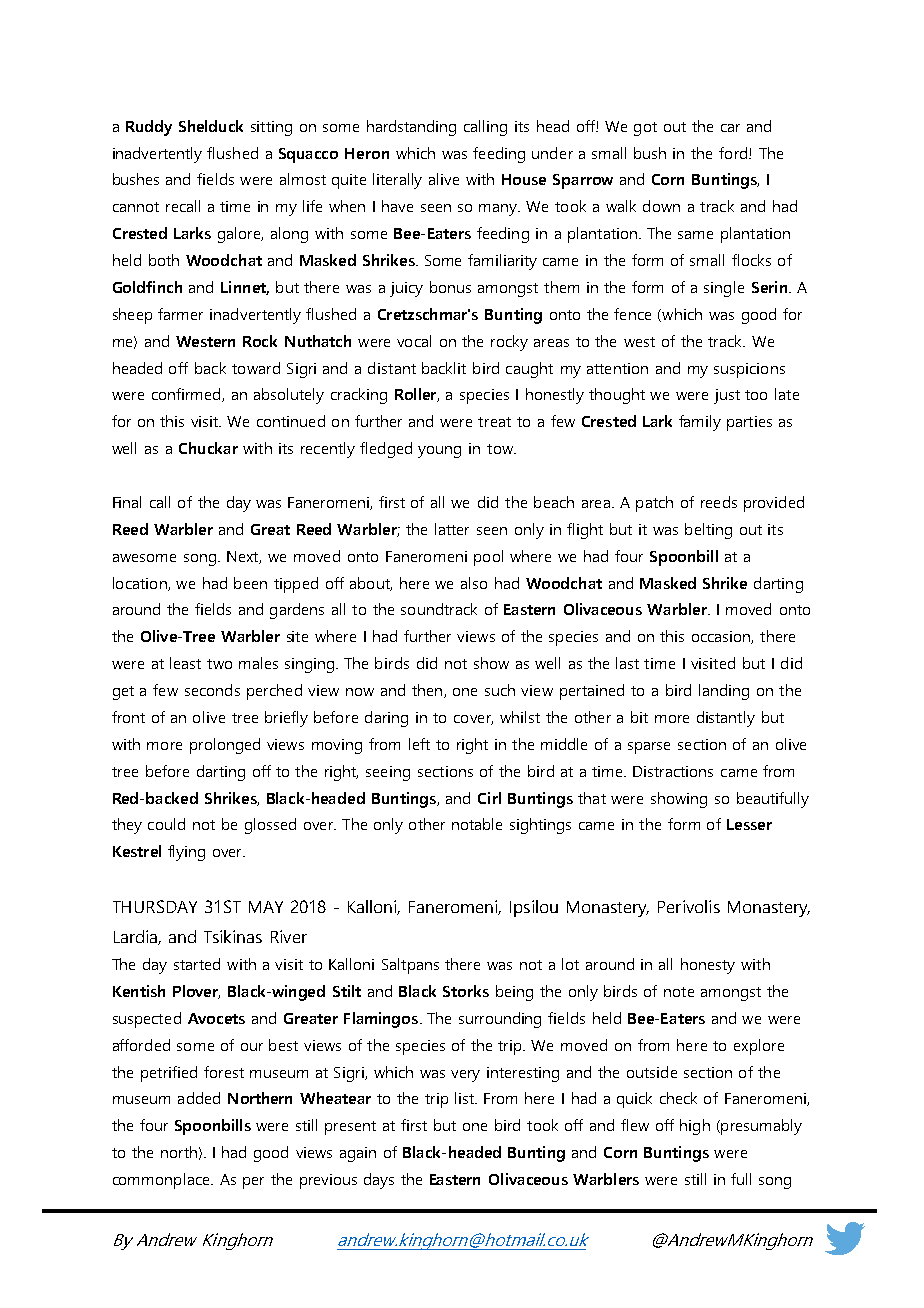  I want to click on Final, so click(127, 502).
